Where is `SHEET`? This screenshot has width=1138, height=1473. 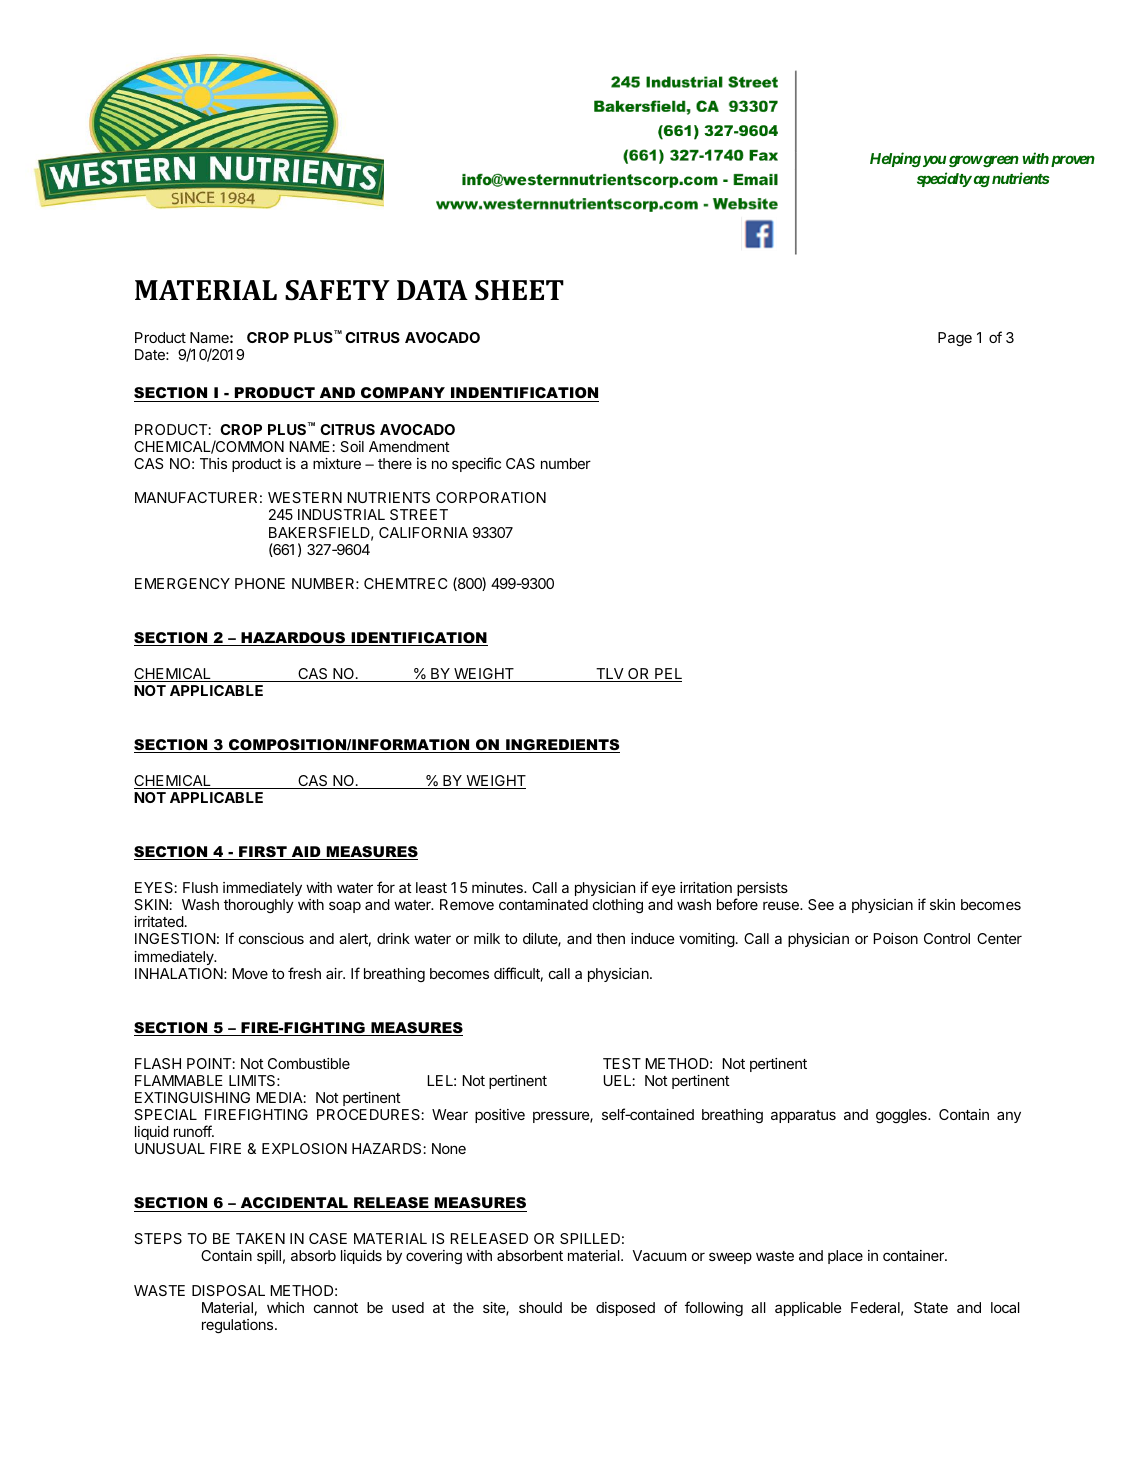
SHEET is located at coordinates (519, 290).
